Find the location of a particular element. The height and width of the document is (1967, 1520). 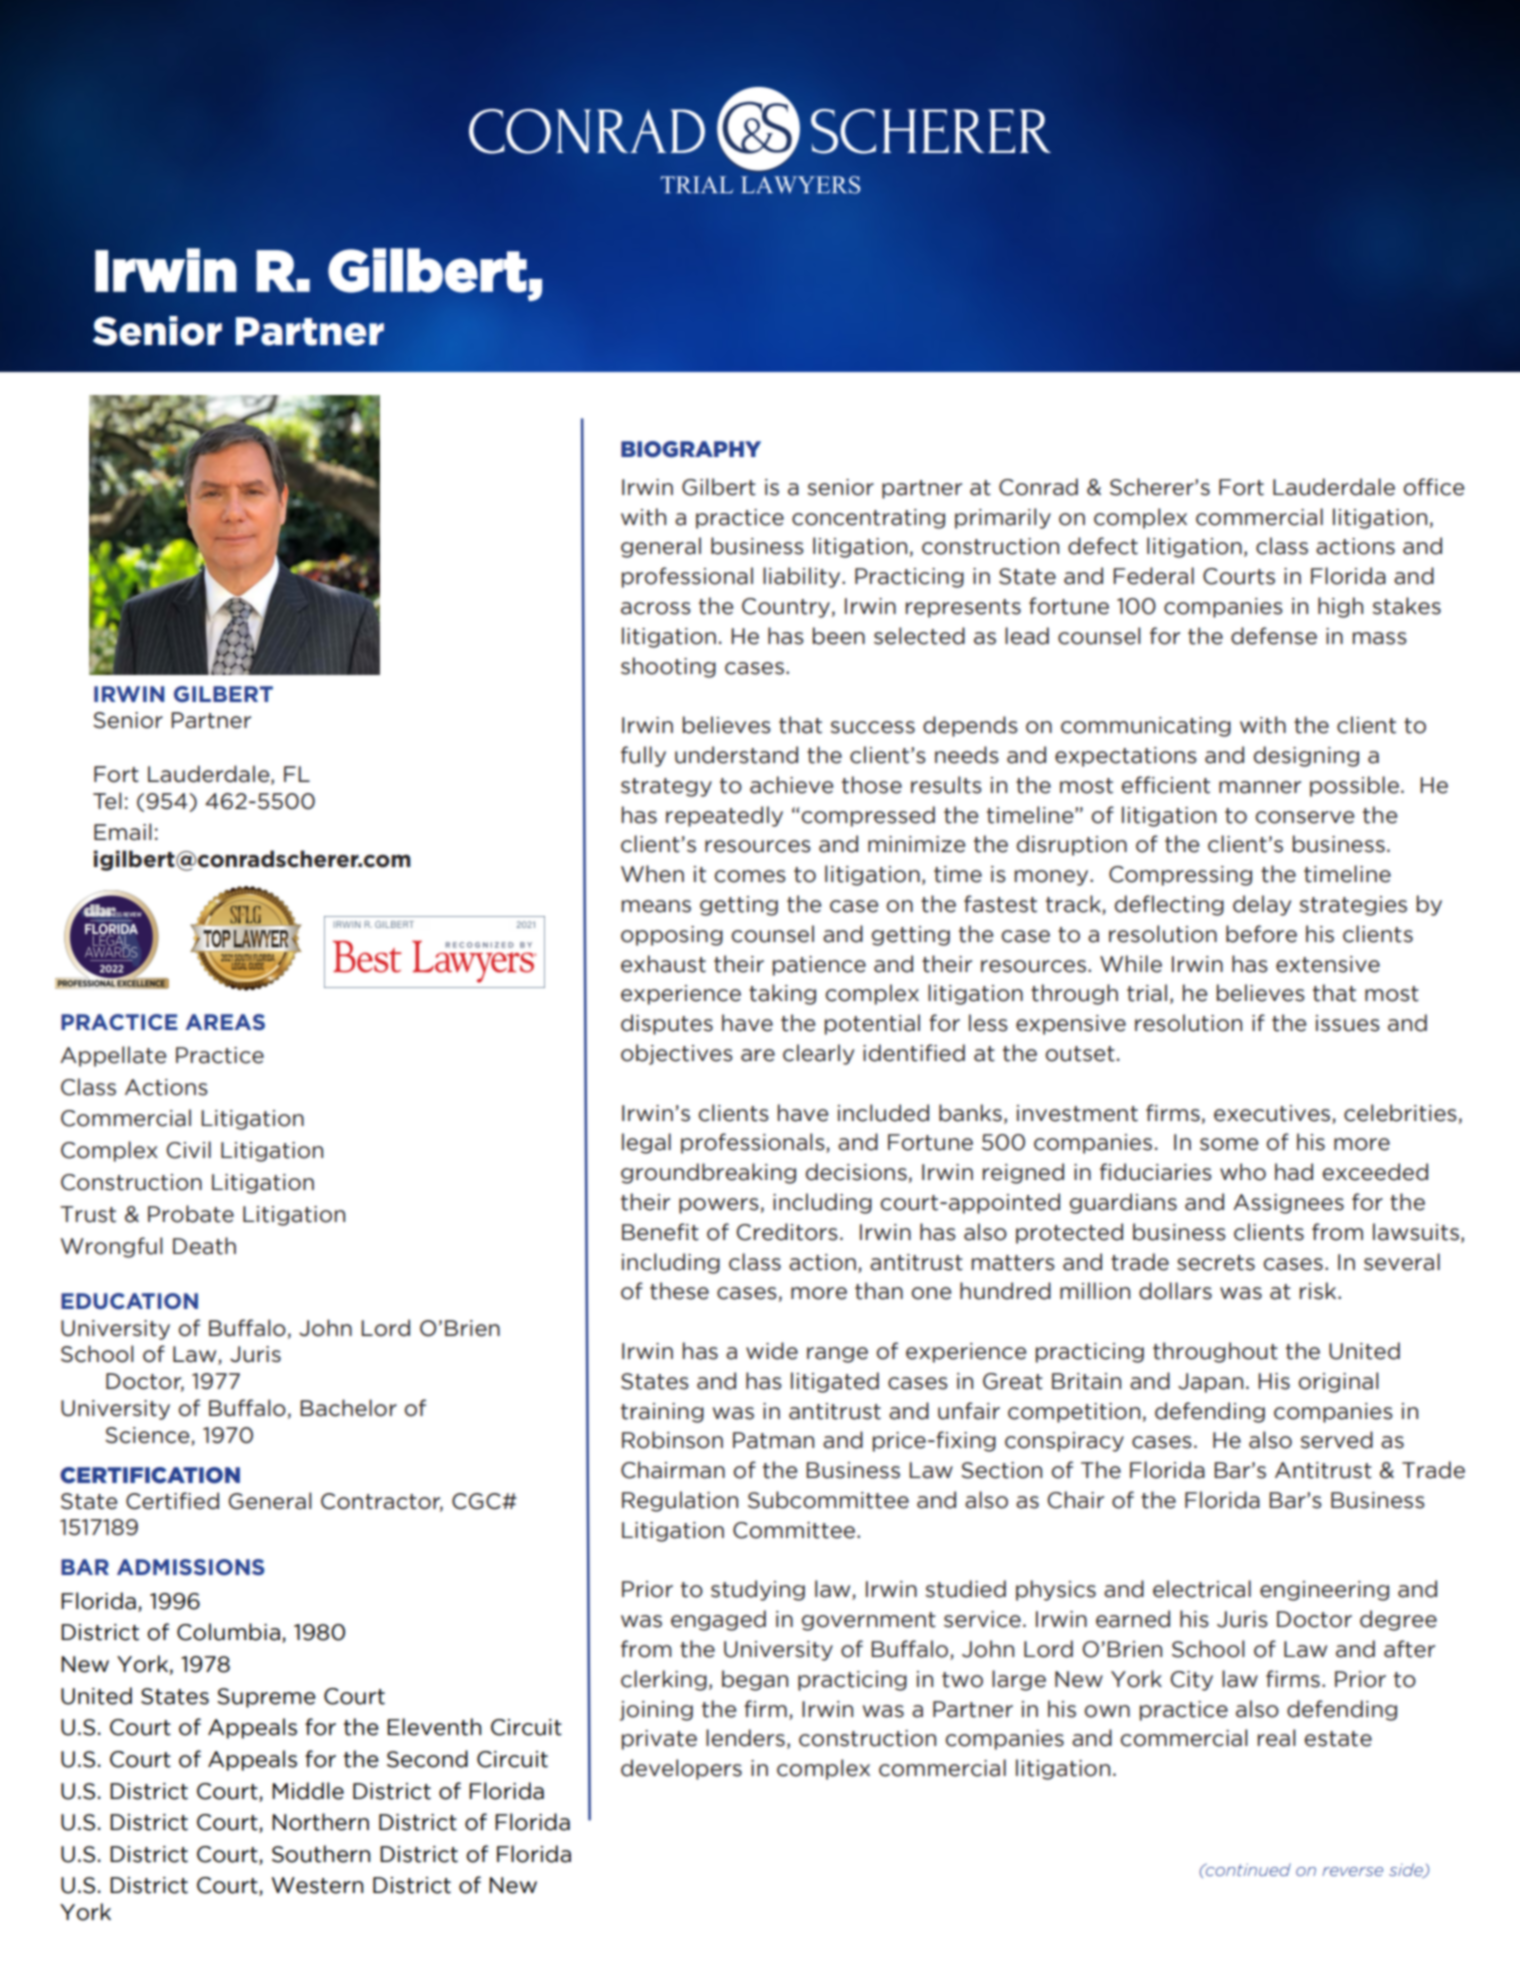

repeatedly is located at coordinates (724, 816).
